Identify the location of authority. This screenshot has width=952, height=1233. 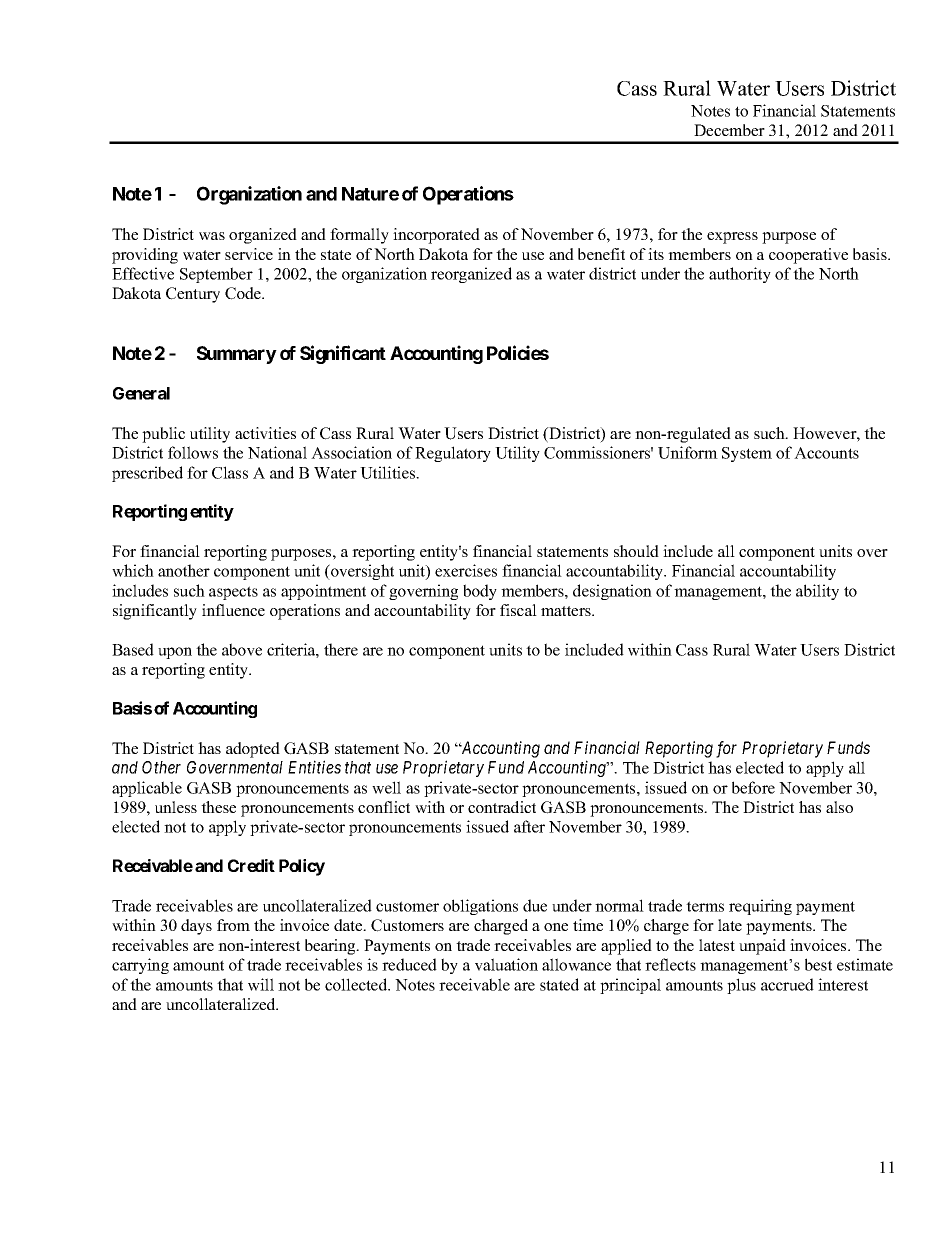
(740, 275).
